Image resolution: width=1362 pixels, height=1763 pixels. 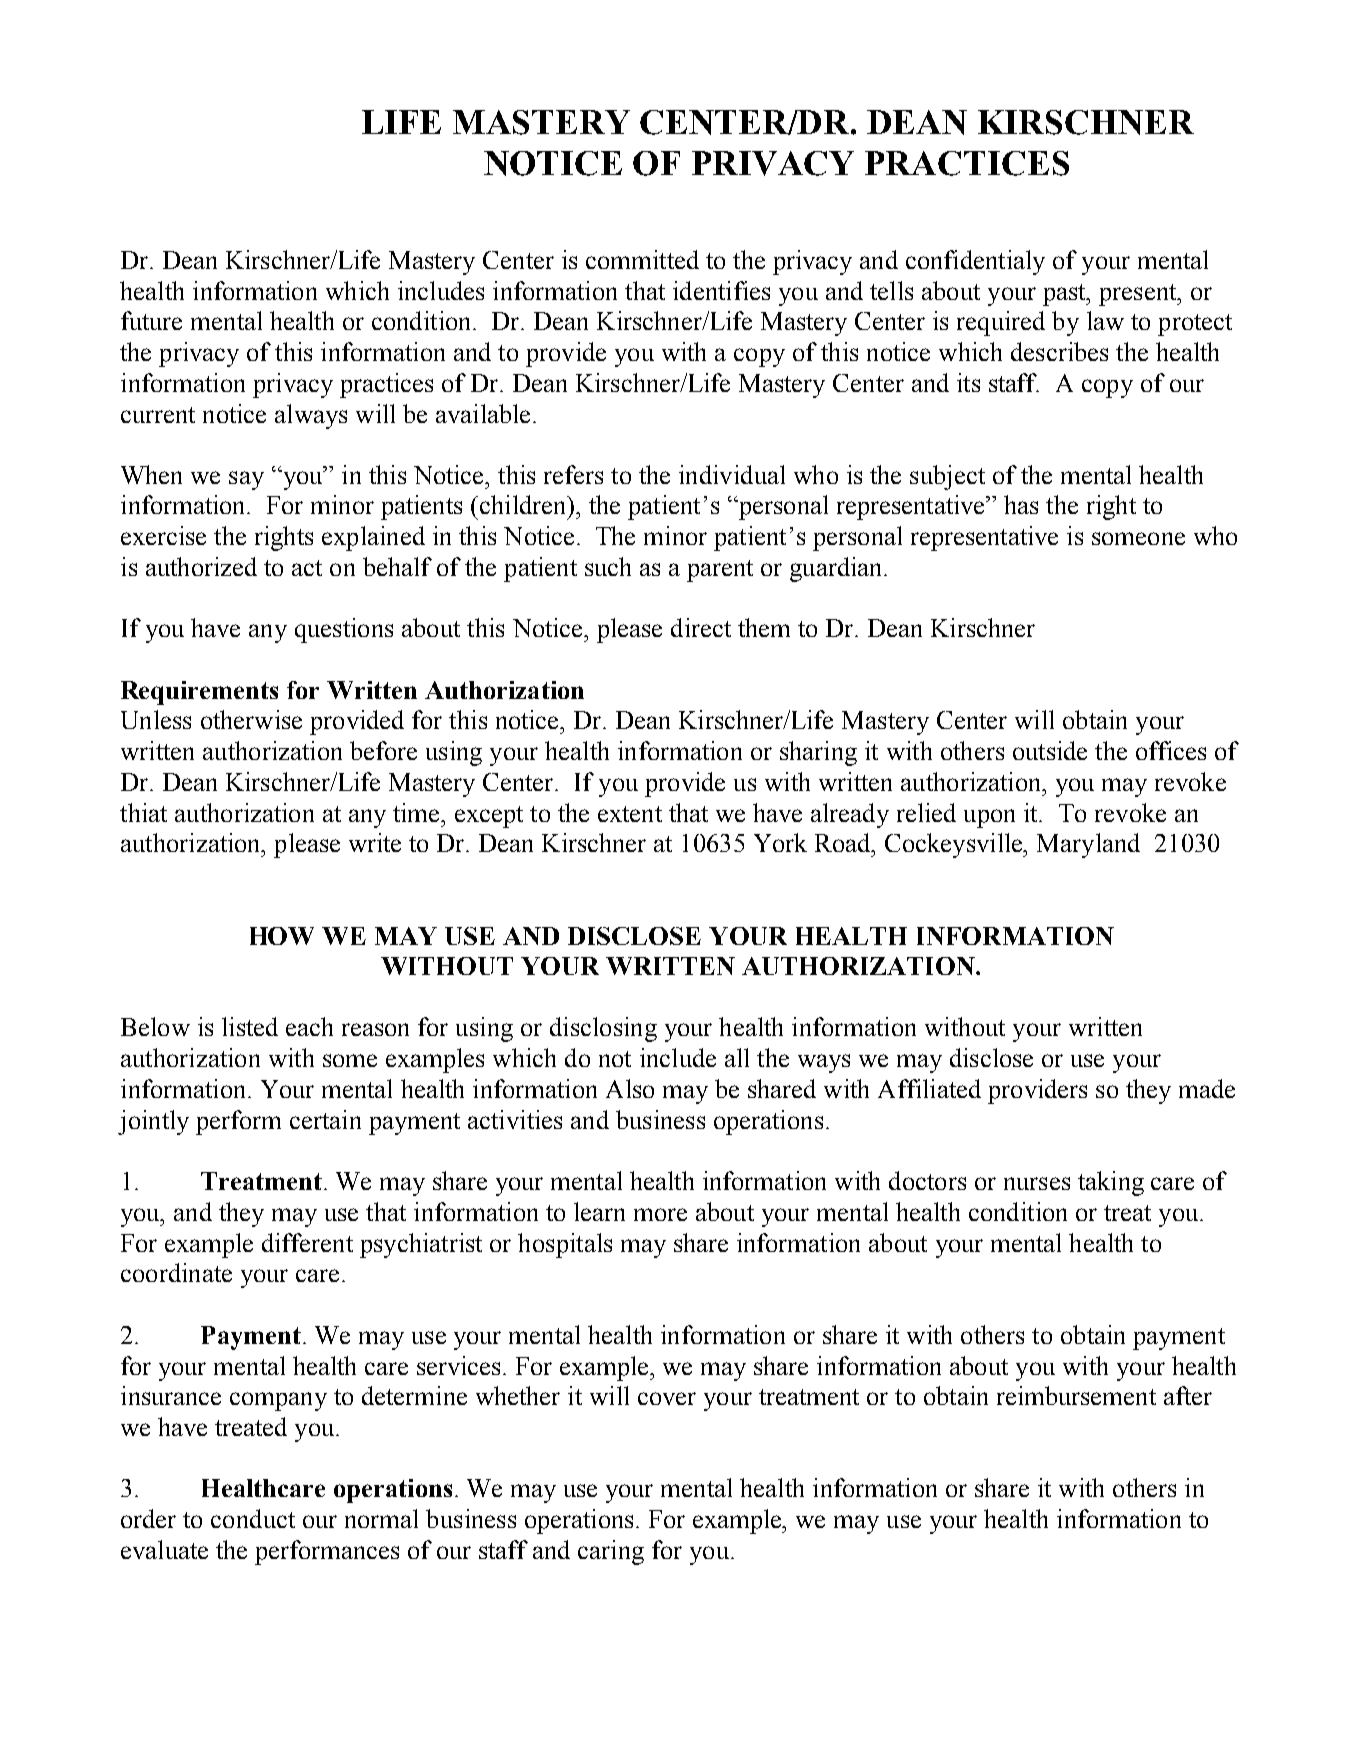 What do you see at coordinates (701, 627) in the page?
I see `direct` at bounding box center [701, 627].
